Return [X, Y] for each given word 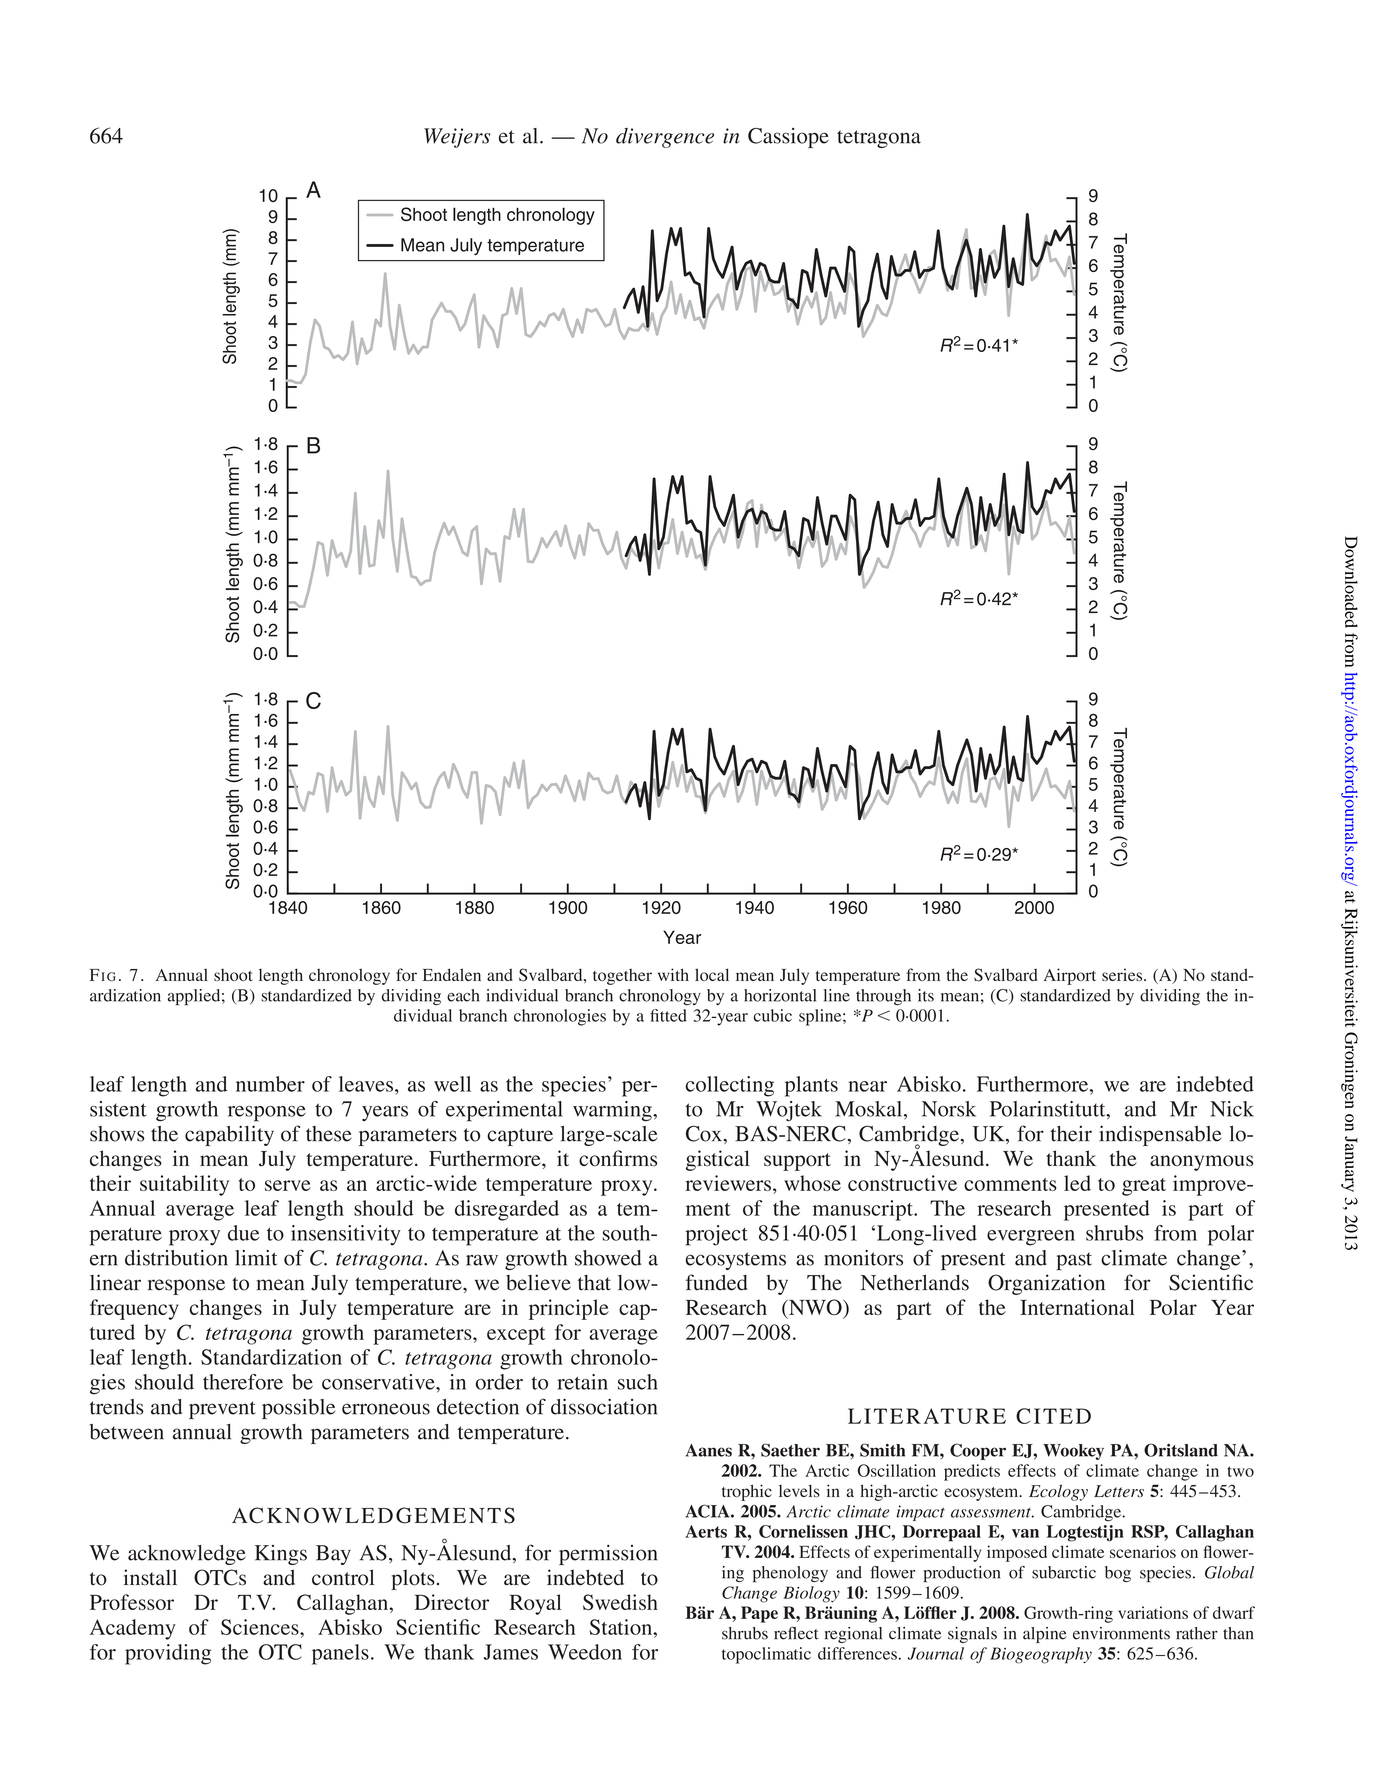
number [270, 1084]
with [673, 974]
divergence [665, 138]
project [717, 1235]
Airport [1070, 976]
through [883, 997]
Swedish [620, 1602]
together [622, 977]
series [1123, 974]
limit [256, 1258]
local [712, 974]
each [463, 995]
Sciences [261, 1627]
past [1074, 1261]
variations [1153, 1612]
